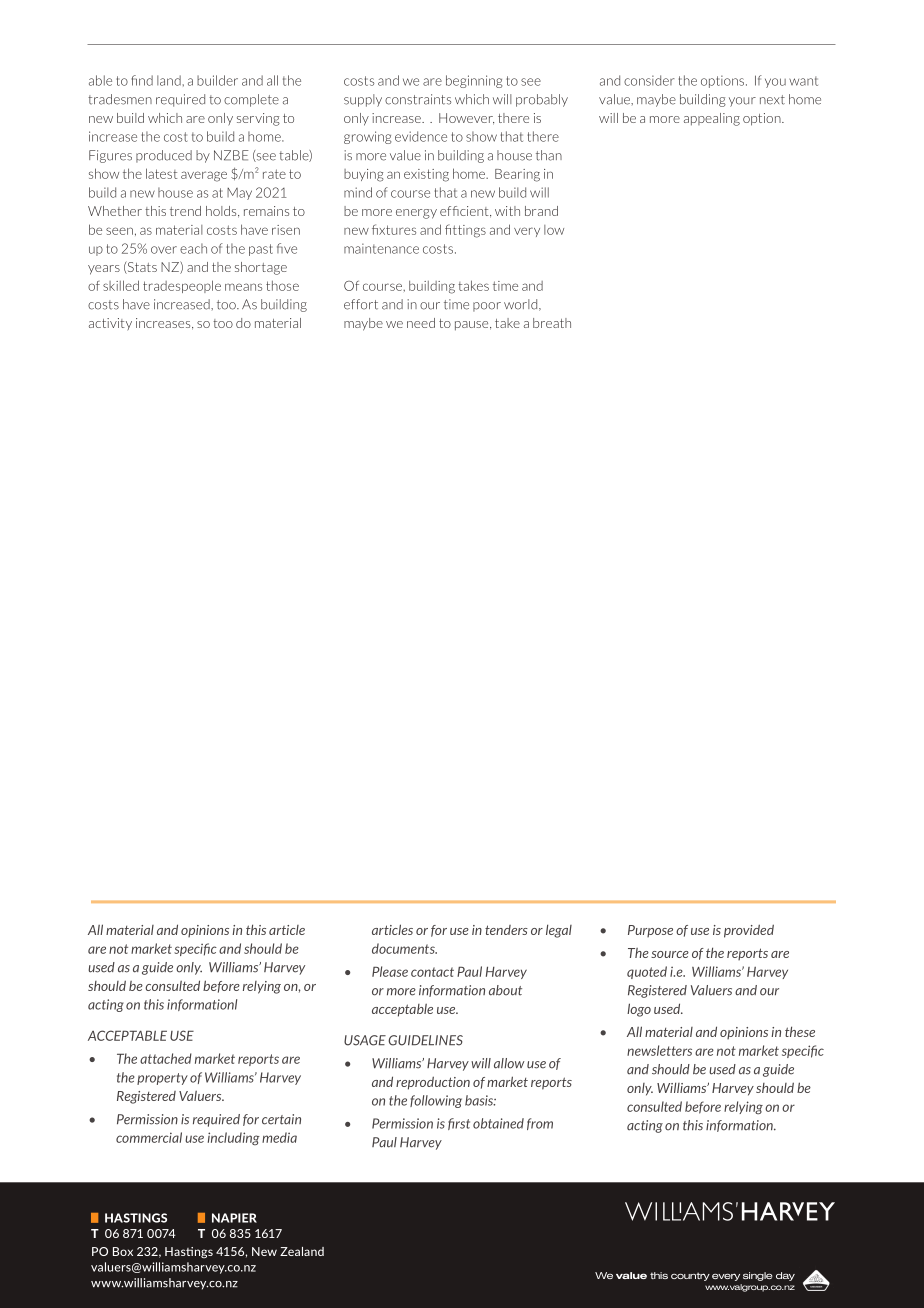 The width and height of the screenshot is (924, 1308). I want to click on attached, so click(166, 1058).
